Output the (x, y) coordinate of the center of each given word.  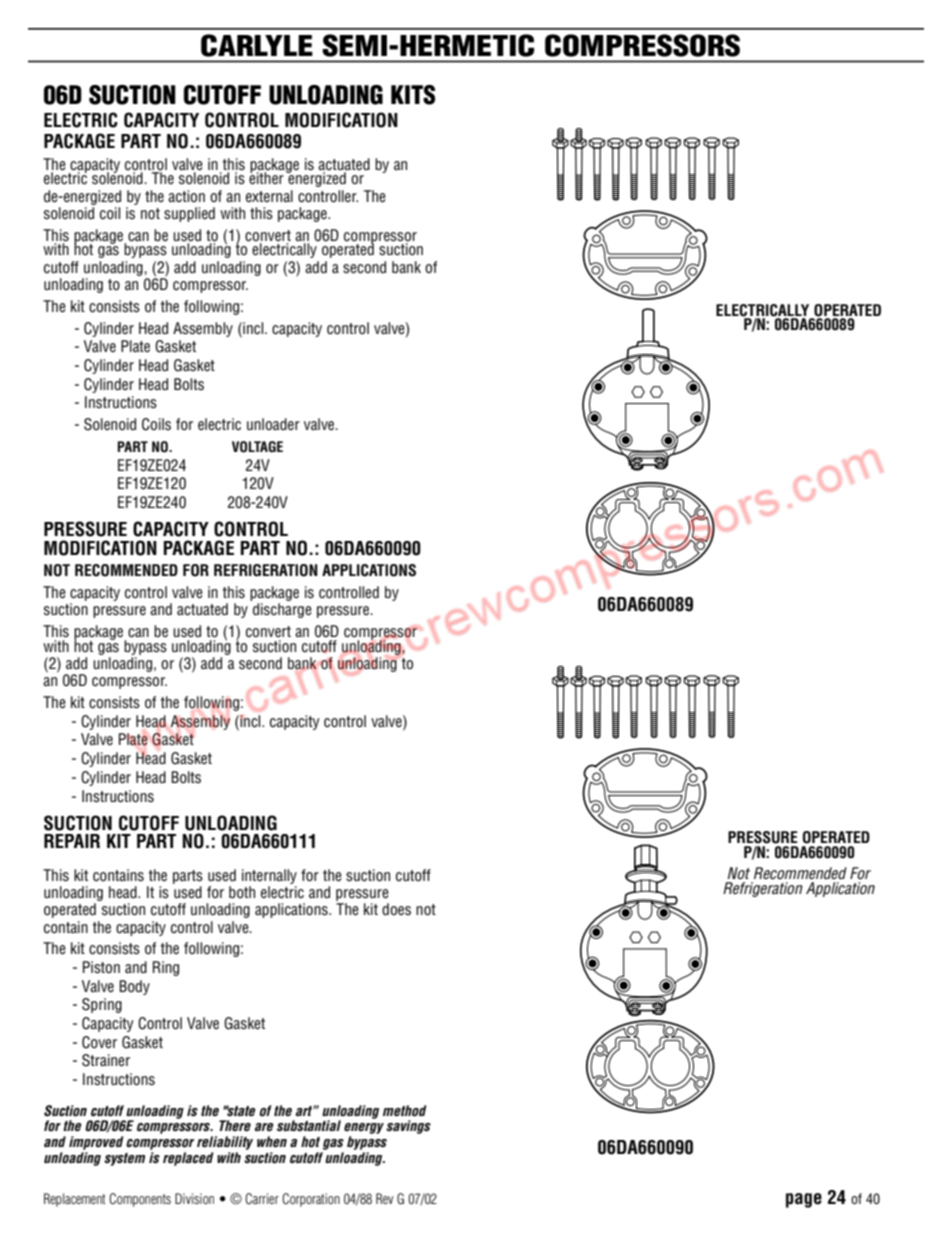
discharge (282, 610)
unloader (273, 424)
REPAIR (72, 841)
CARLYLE (257, 45)
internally (269, 876)
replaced (188, 1159)
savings (408, 1127)
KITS (413, 95)
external (269, 196)
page (804, 1200)
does (396, 909)
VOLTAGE (257, 447)
